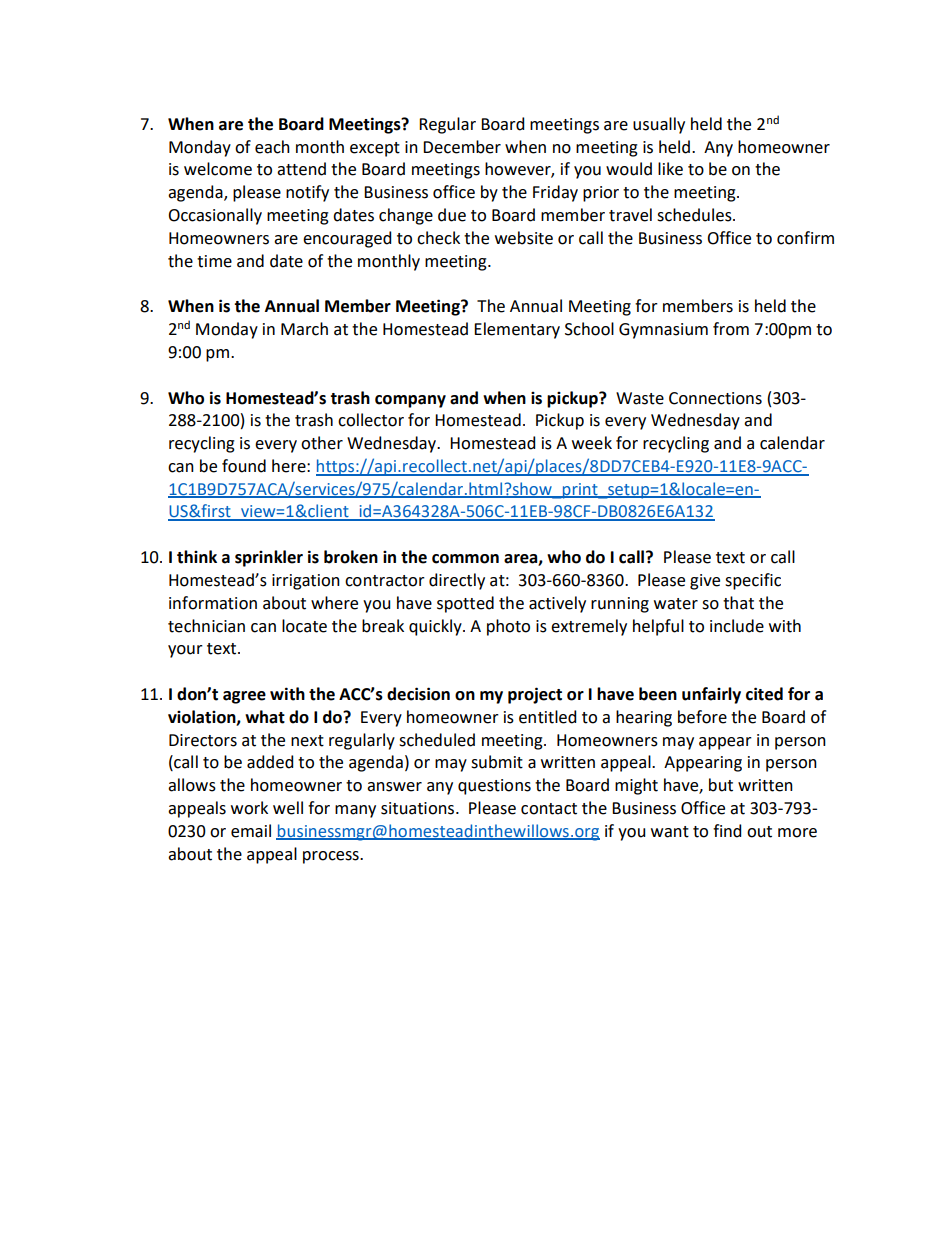 This document has height=1233, width=952. Describe the element at coordinates (738, 603) in the document. I see `that` at that location.
